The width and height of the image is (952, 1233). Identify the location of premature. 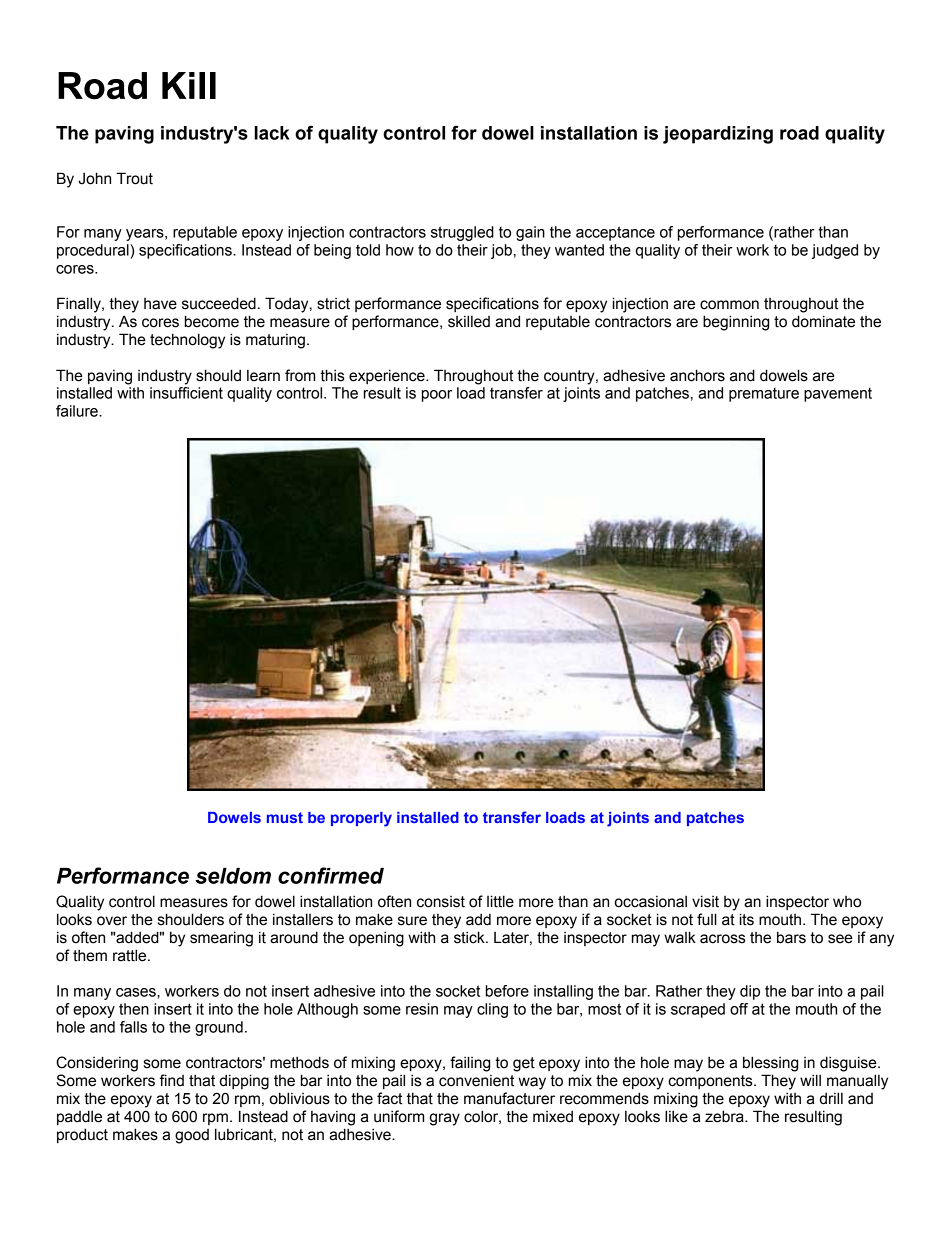
(764, 395).
